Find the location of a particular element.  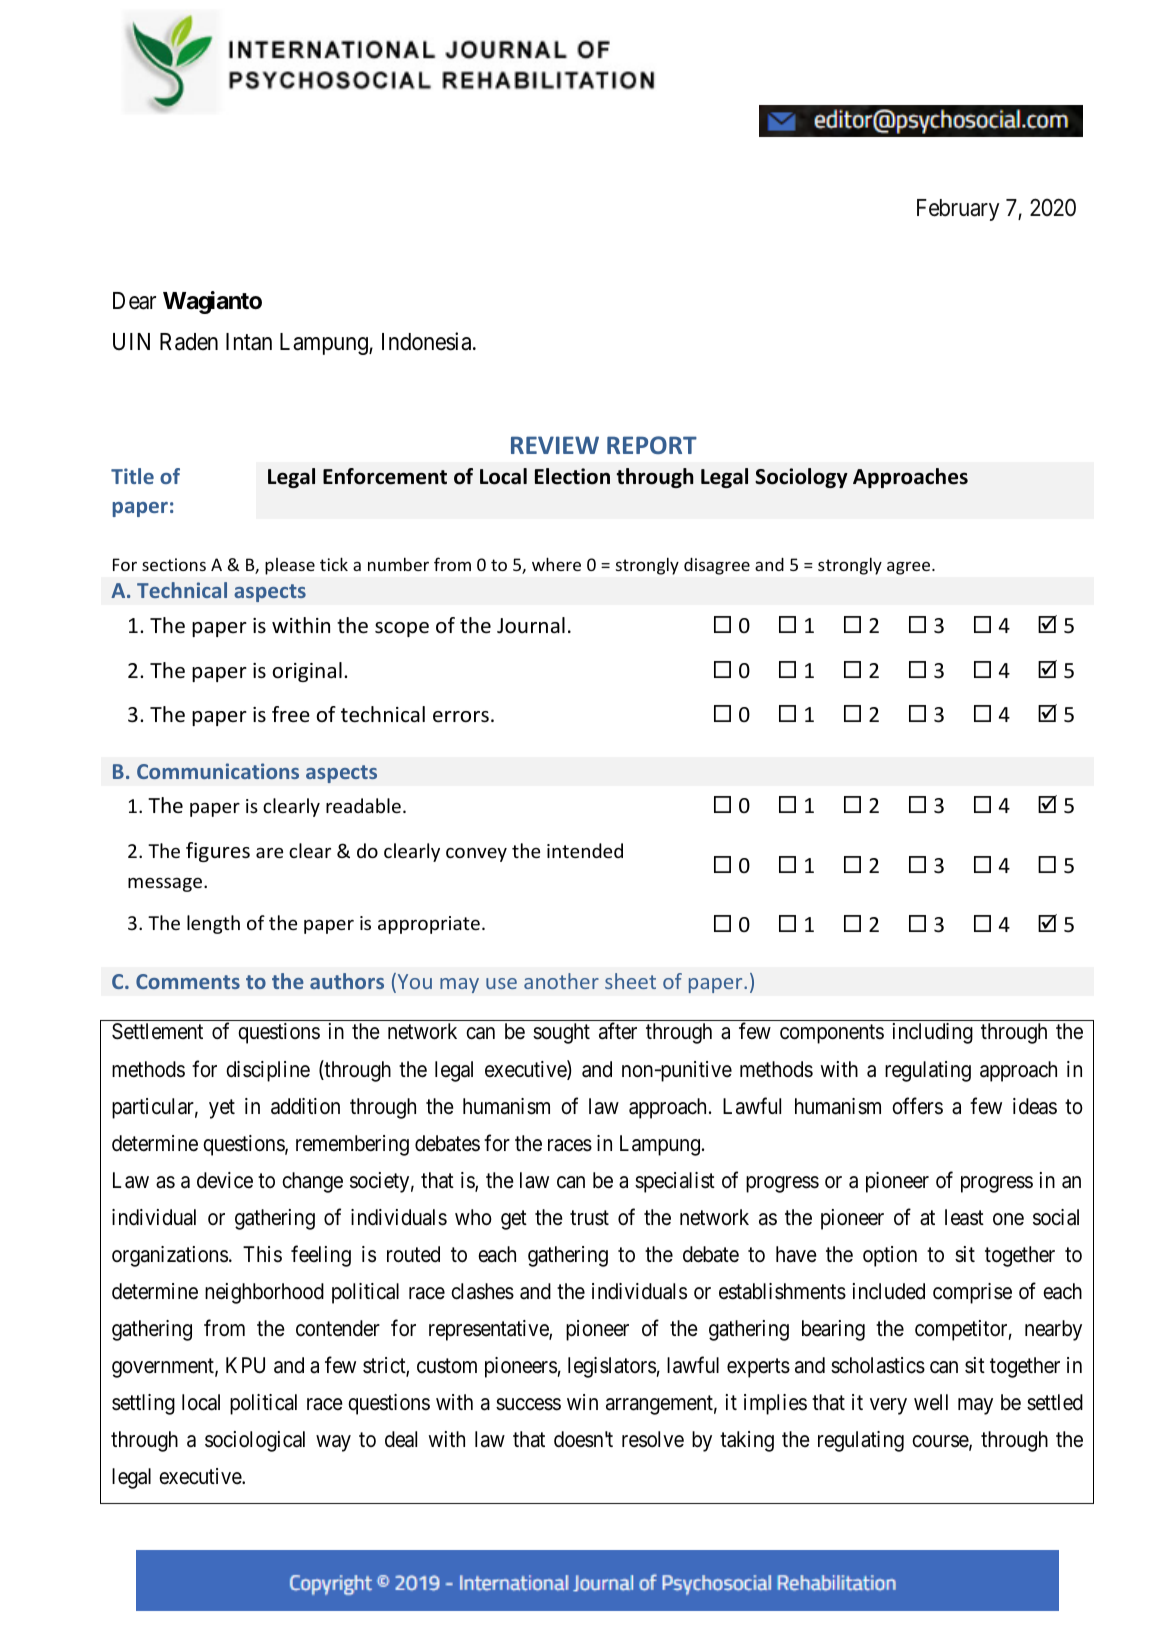

figures is located at coordinates (218, 852).
